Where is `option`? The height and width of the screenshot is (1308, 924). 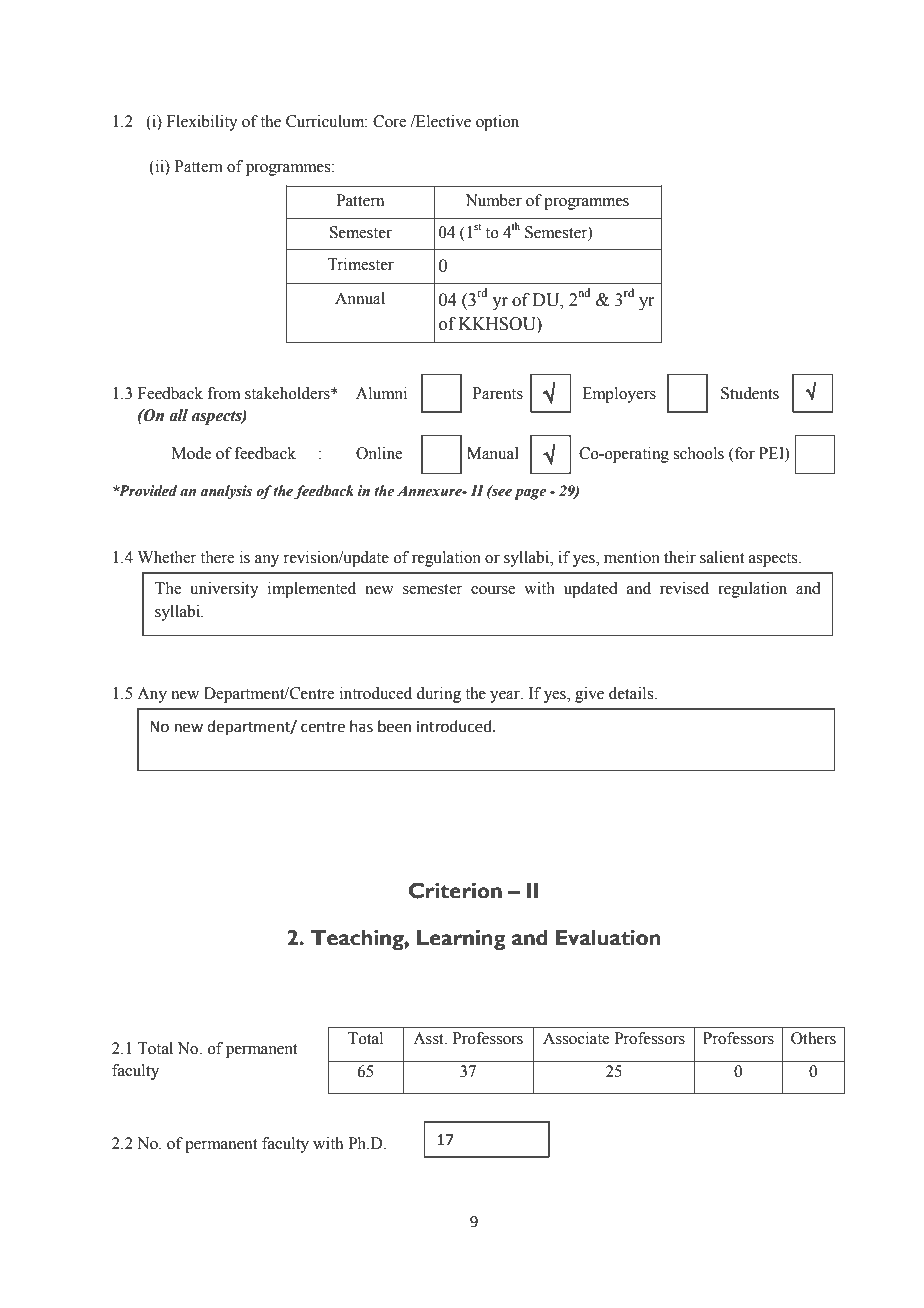 option is located at coordinates (497, 123).
